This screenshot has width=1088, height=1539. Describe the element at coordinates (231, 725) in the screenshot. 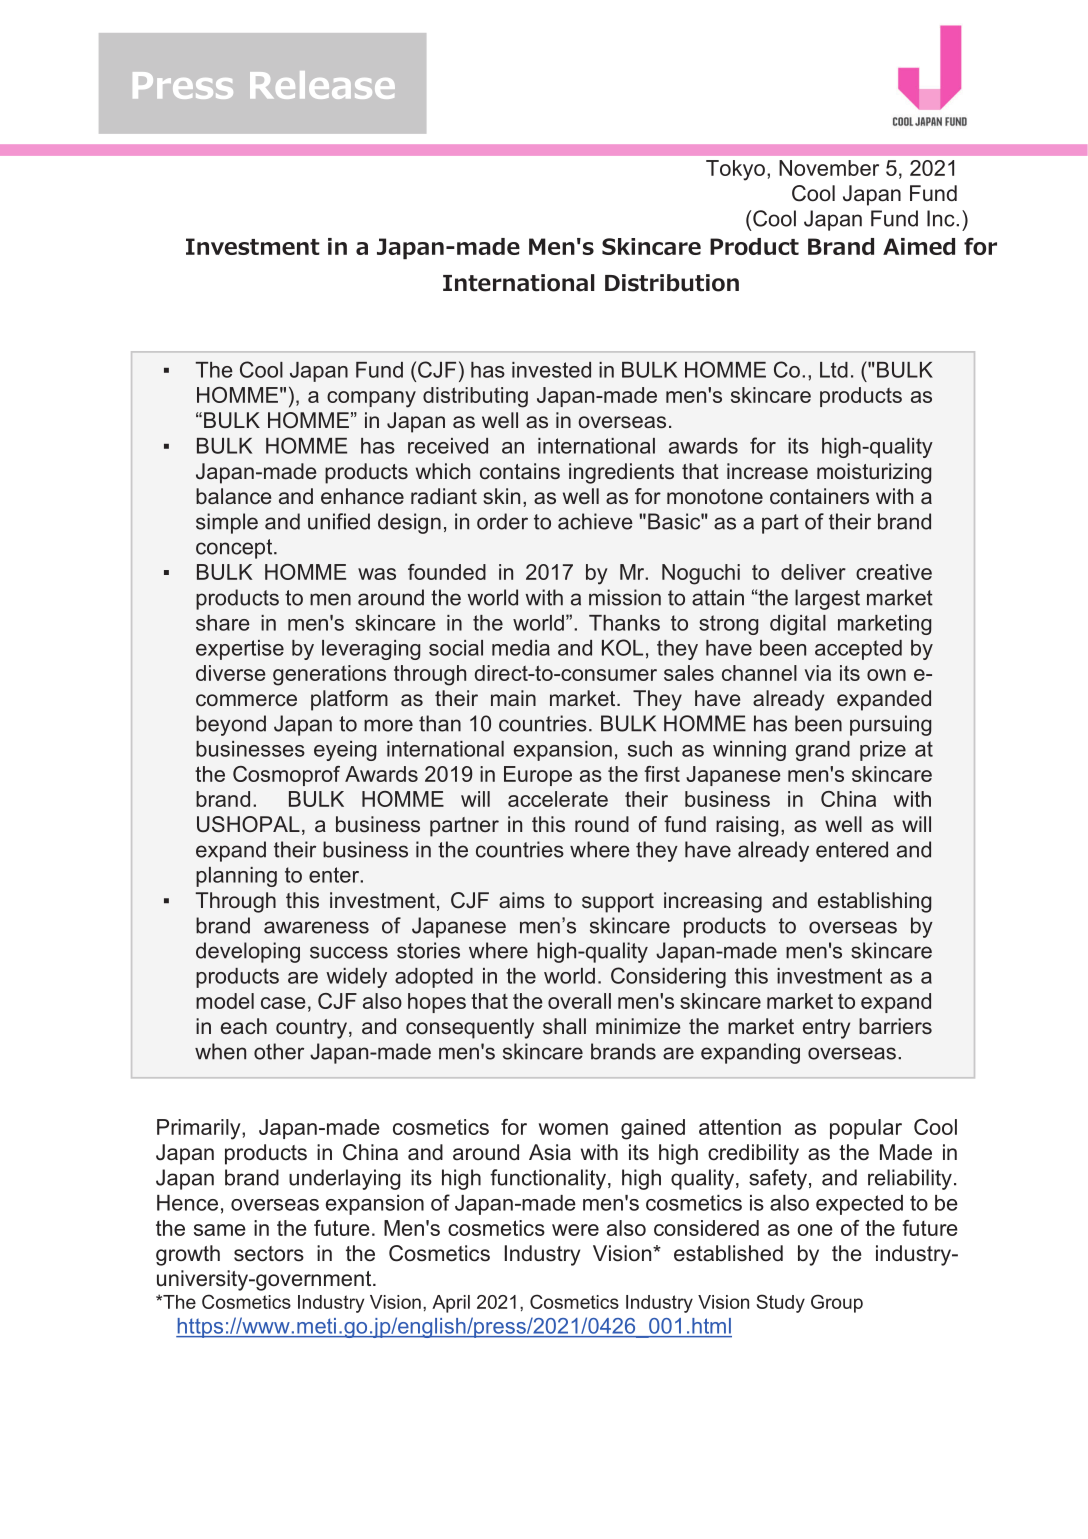

I see `beyond` at that location.
